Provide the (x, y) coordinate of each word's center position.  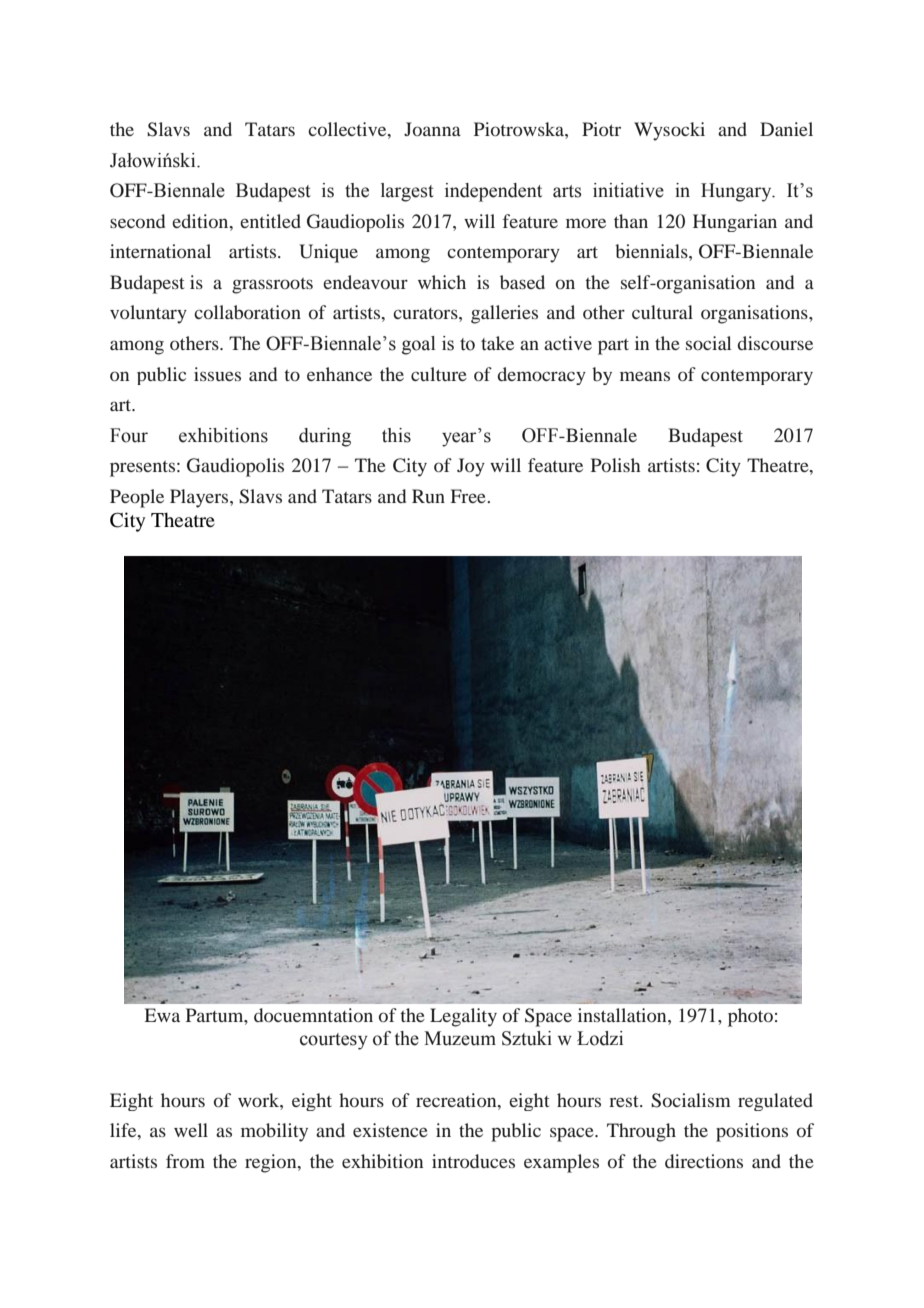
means (645, 376)
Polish (616, 465)
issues (217, 374)
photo (750, 1017)
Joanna (432, 129)
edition (201, 221)
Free (469, 496)
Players (200, 498)
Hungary (737, 192)
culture (439, 374)
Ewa (162, 1015)
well (191, 1130)
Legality (463, 1017)
